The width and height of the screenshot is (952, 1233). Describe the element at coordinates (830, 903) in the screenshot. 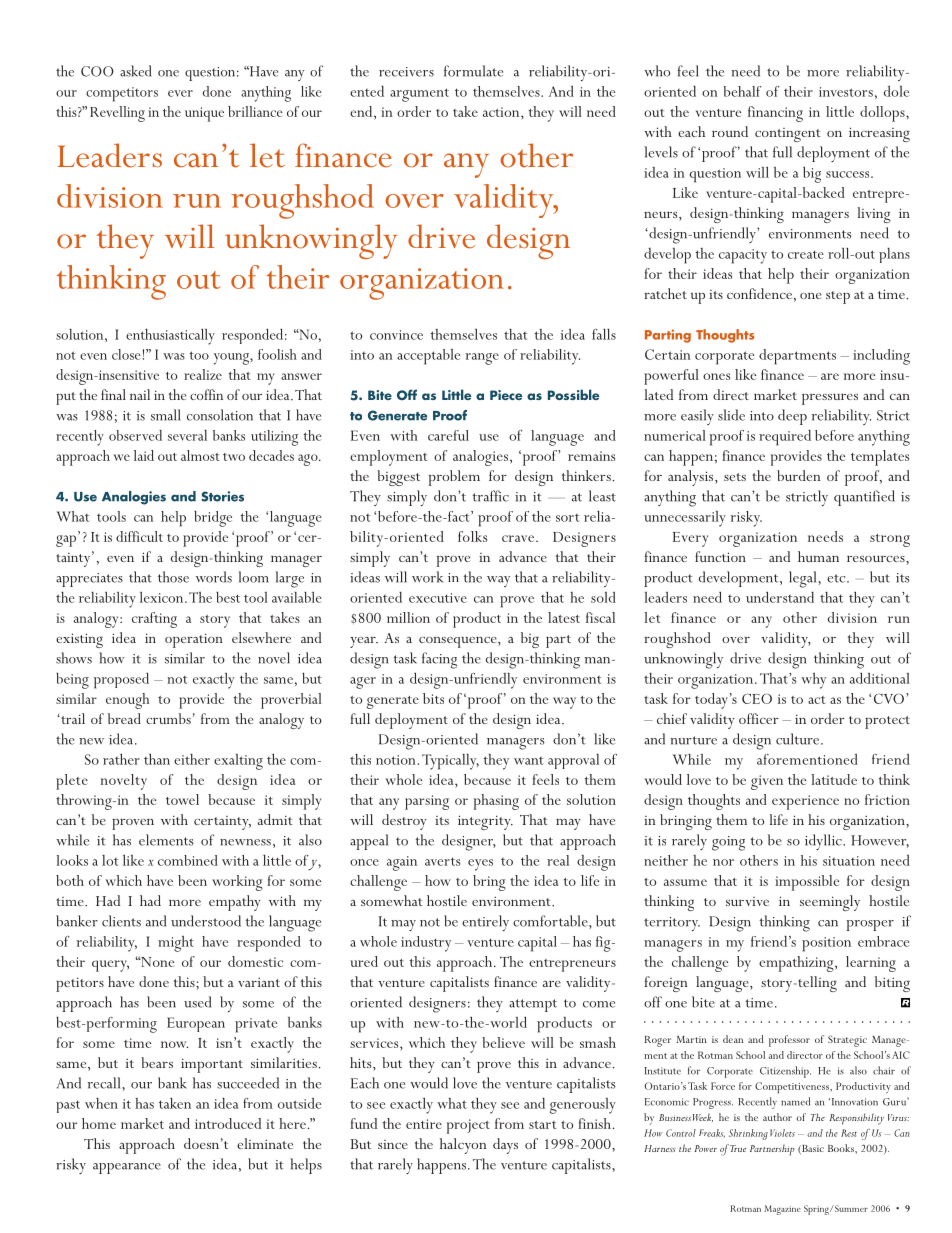

I see `seemingly` at that location.
